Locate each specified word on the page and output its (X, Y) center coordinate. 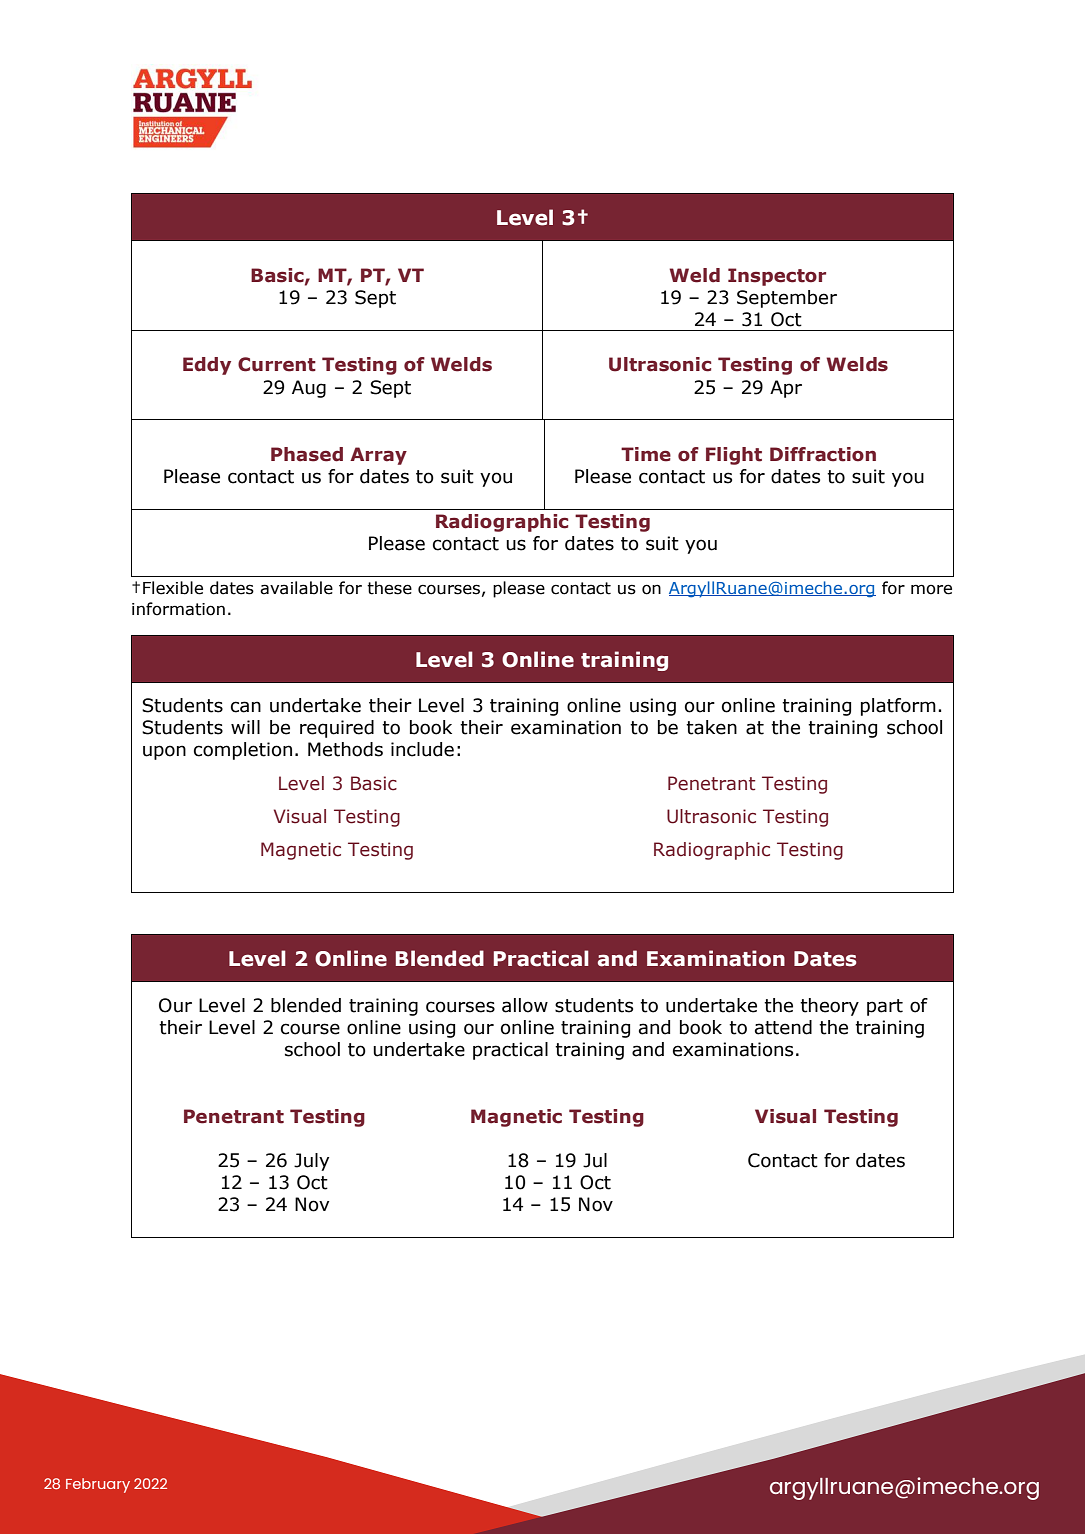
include (422, 749)
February (98, 1485)
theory (829, 1007)
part (885, 1007)
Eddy (207, 366)
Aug (309, 389)
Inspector (777, 277)
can (246, 707)
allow (525, 1005)
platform (898, 707)
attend (783, 1027)
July (311, 1162)
